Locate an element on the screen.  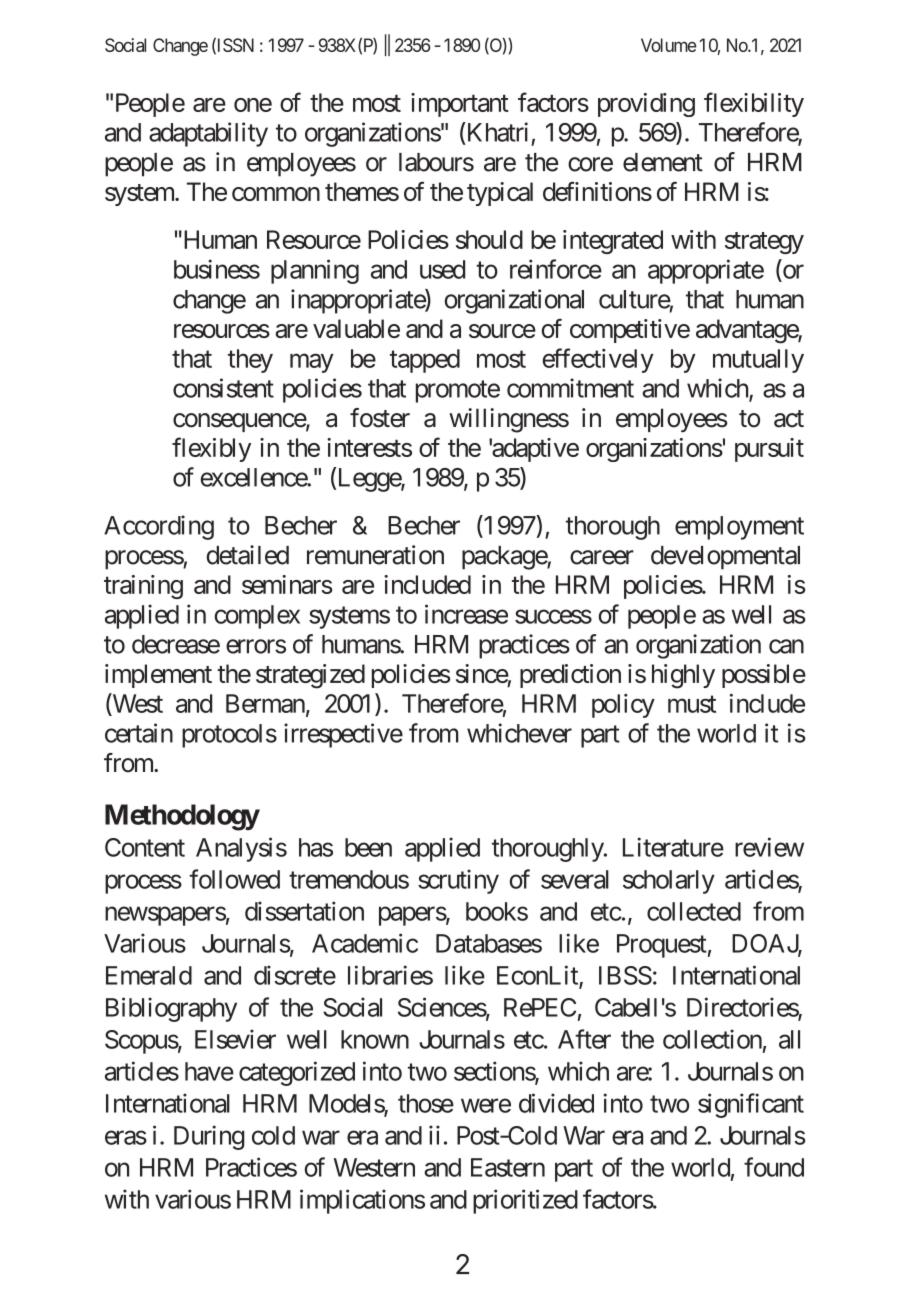
Eastern is located at coordinates (508, 1167).
